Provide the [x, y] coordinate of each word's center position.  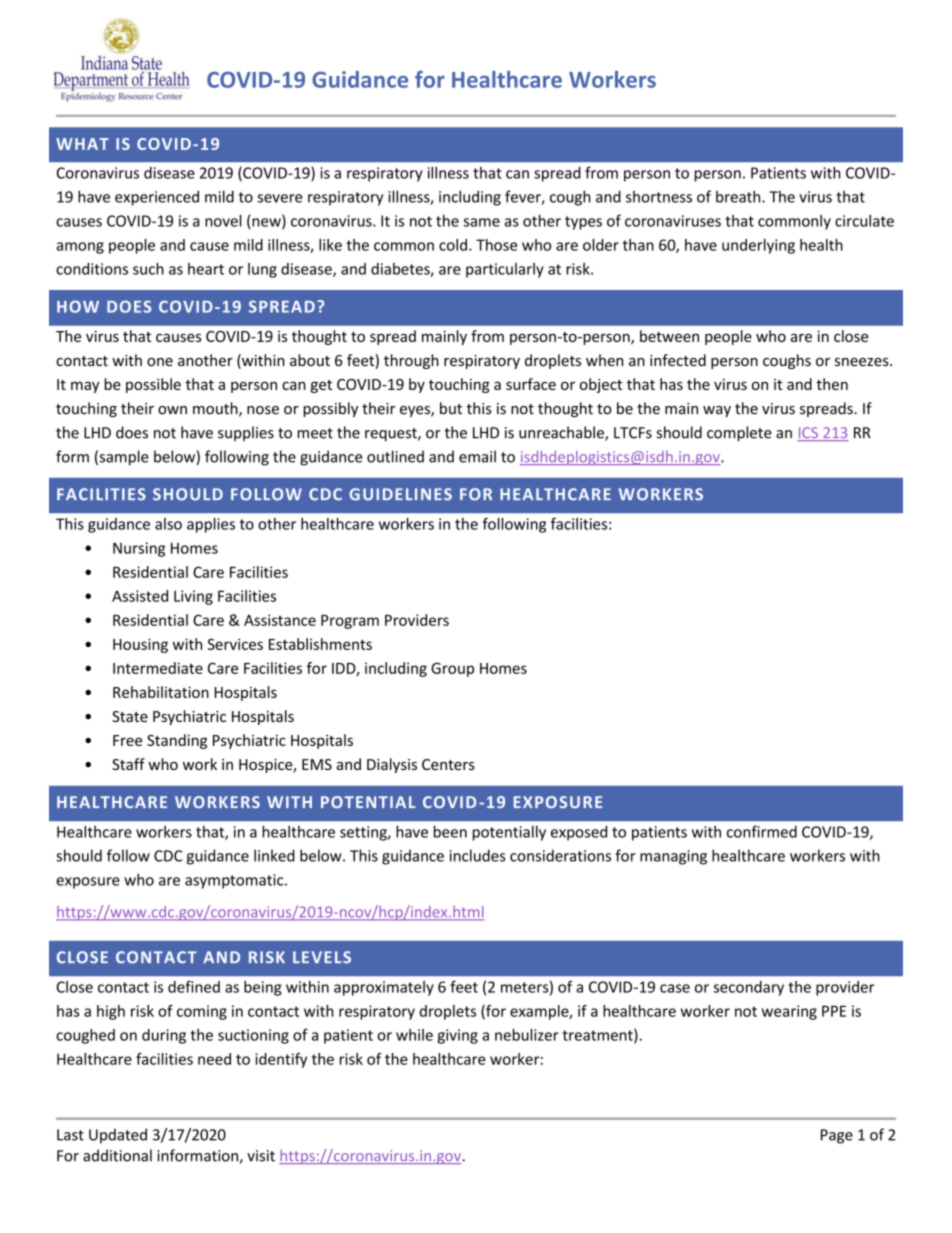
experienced [157, 198]
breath [739, 196]
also [168, 524]
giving [457, 1036]
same [482, 222]
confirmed [762, 831]
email [477, 456]
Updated [118, 1136]
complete [739, 434]
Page [837, 1136]
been [450, 831]
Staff [128, 764]
